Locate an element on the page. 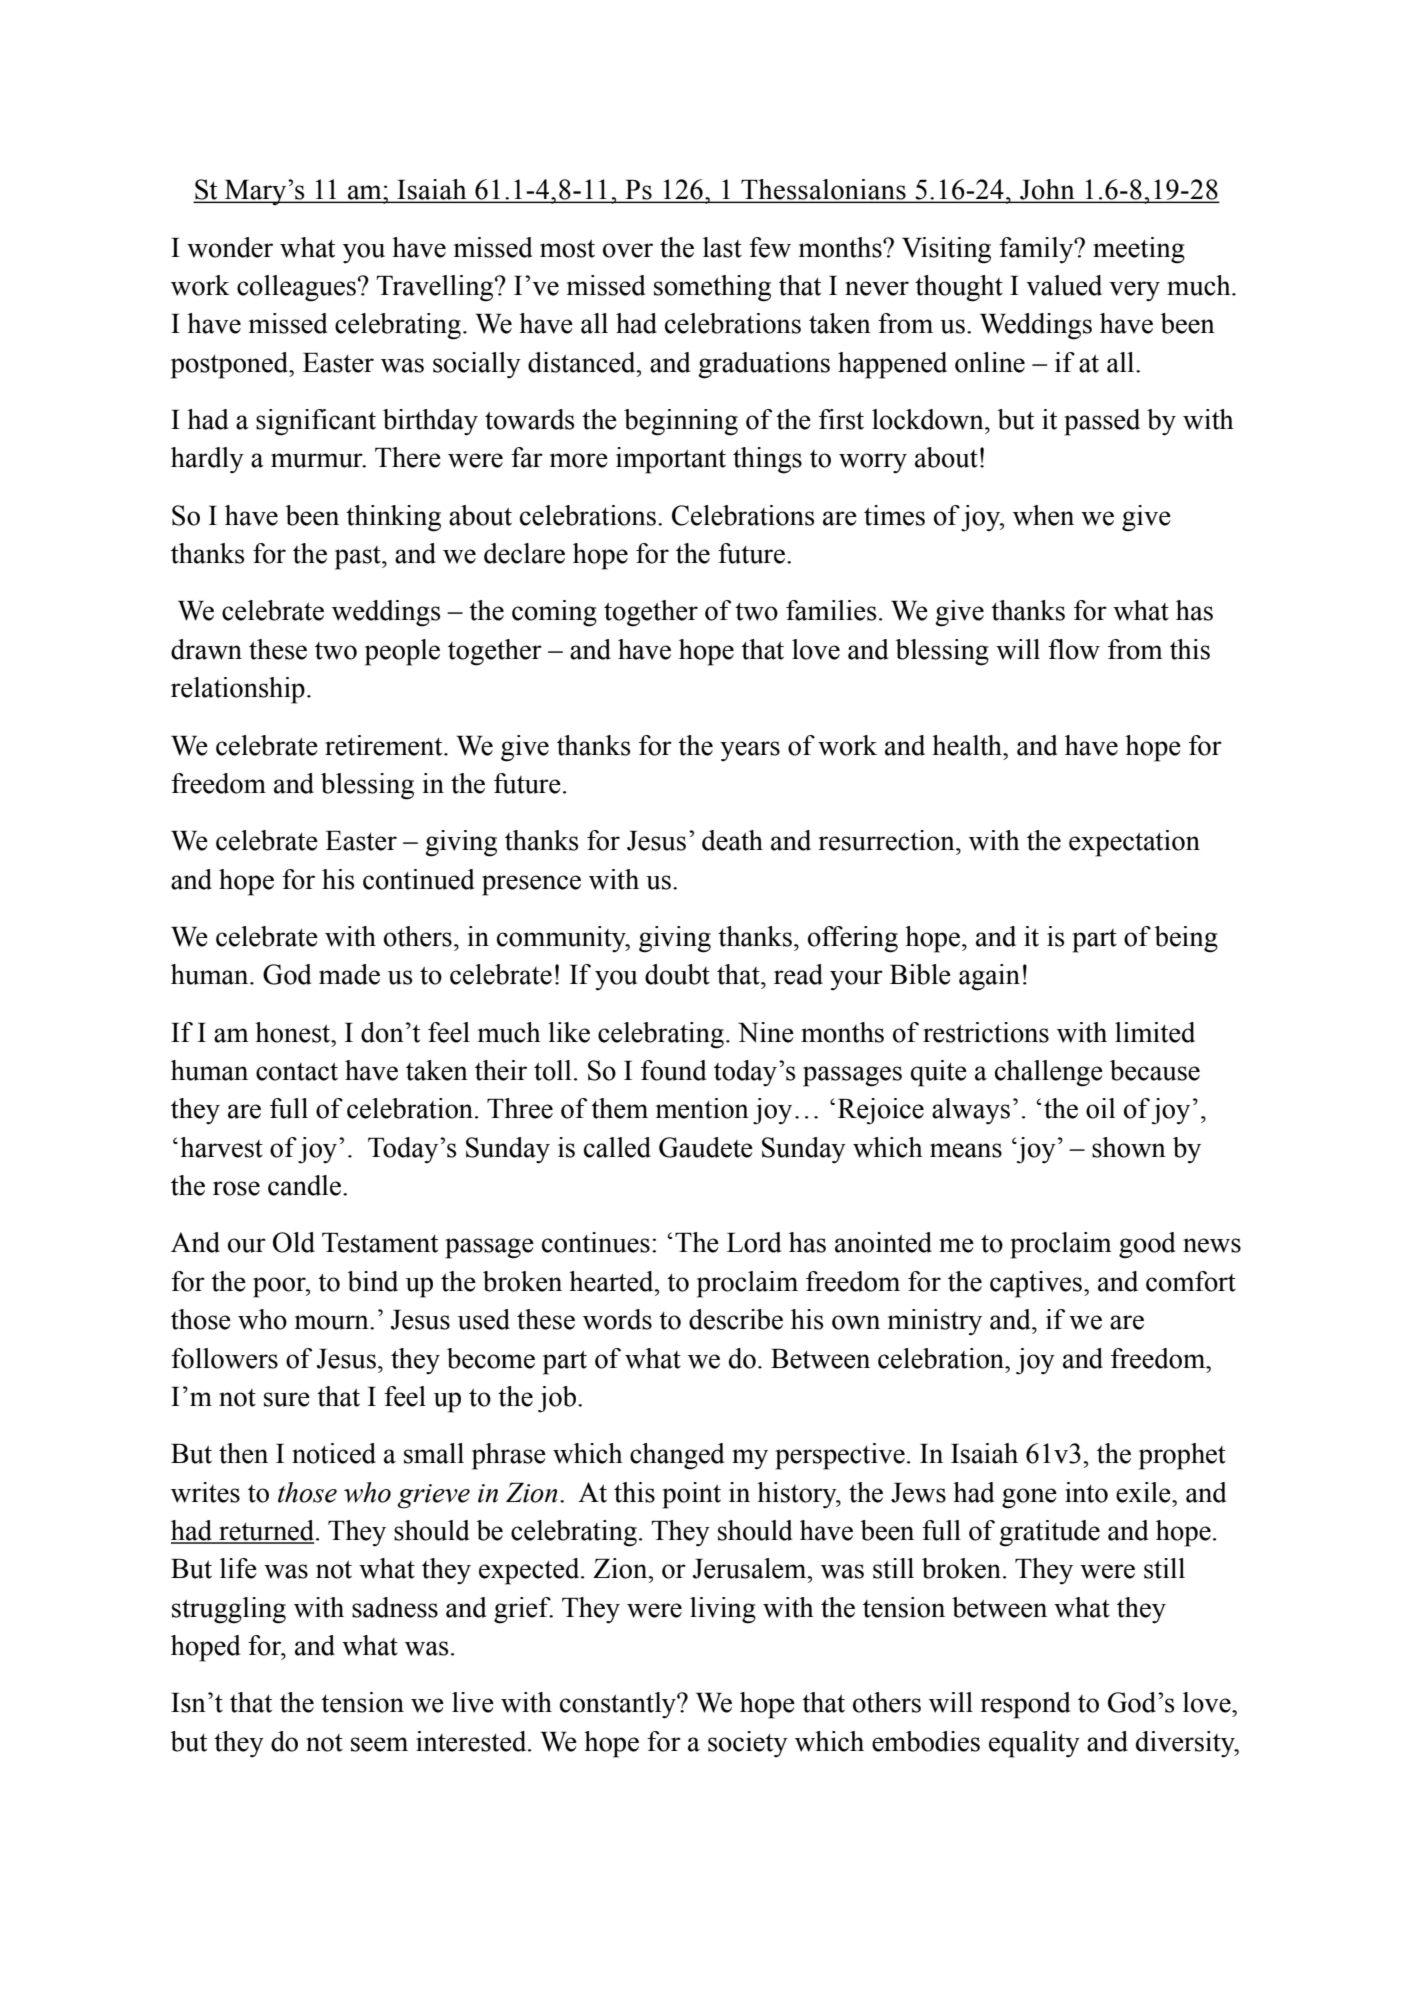 The width and height of the image is (1413, 2000). seem is located at coordinates (379, 1744).
